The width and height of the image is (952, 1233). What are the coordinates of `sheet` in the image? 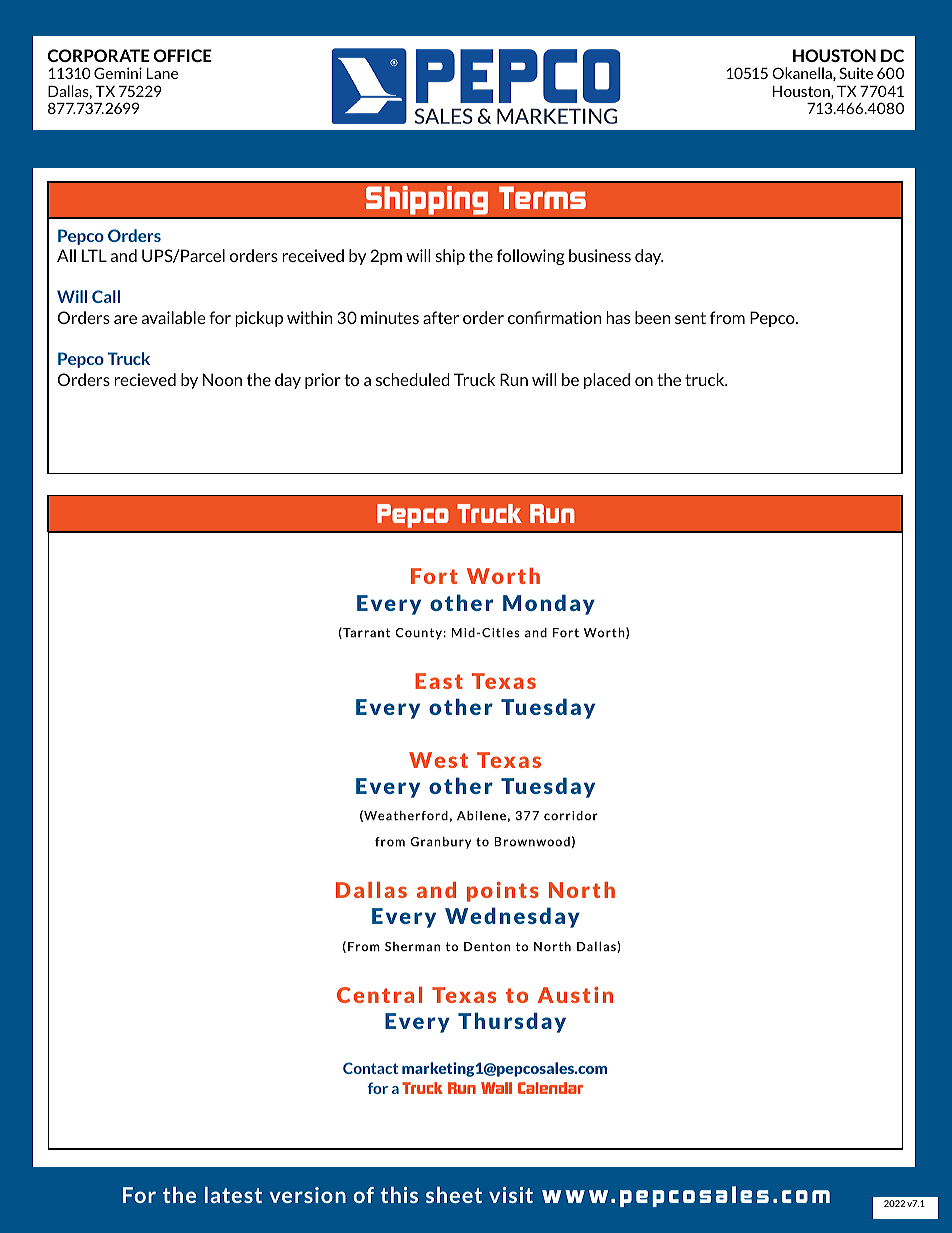 It's located at (454, 1195).
